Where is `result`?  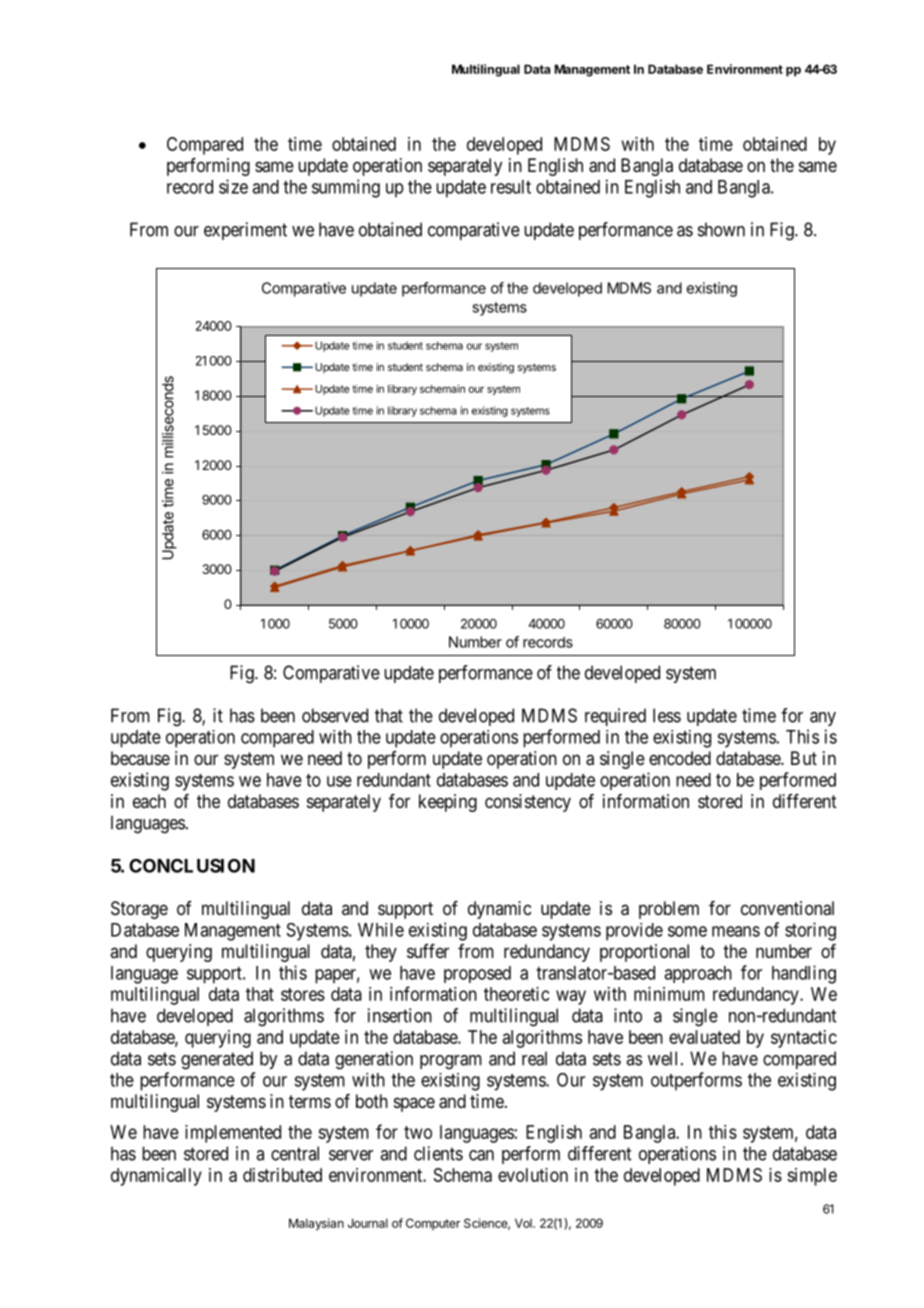 result is located at coordinates (511, 187).
